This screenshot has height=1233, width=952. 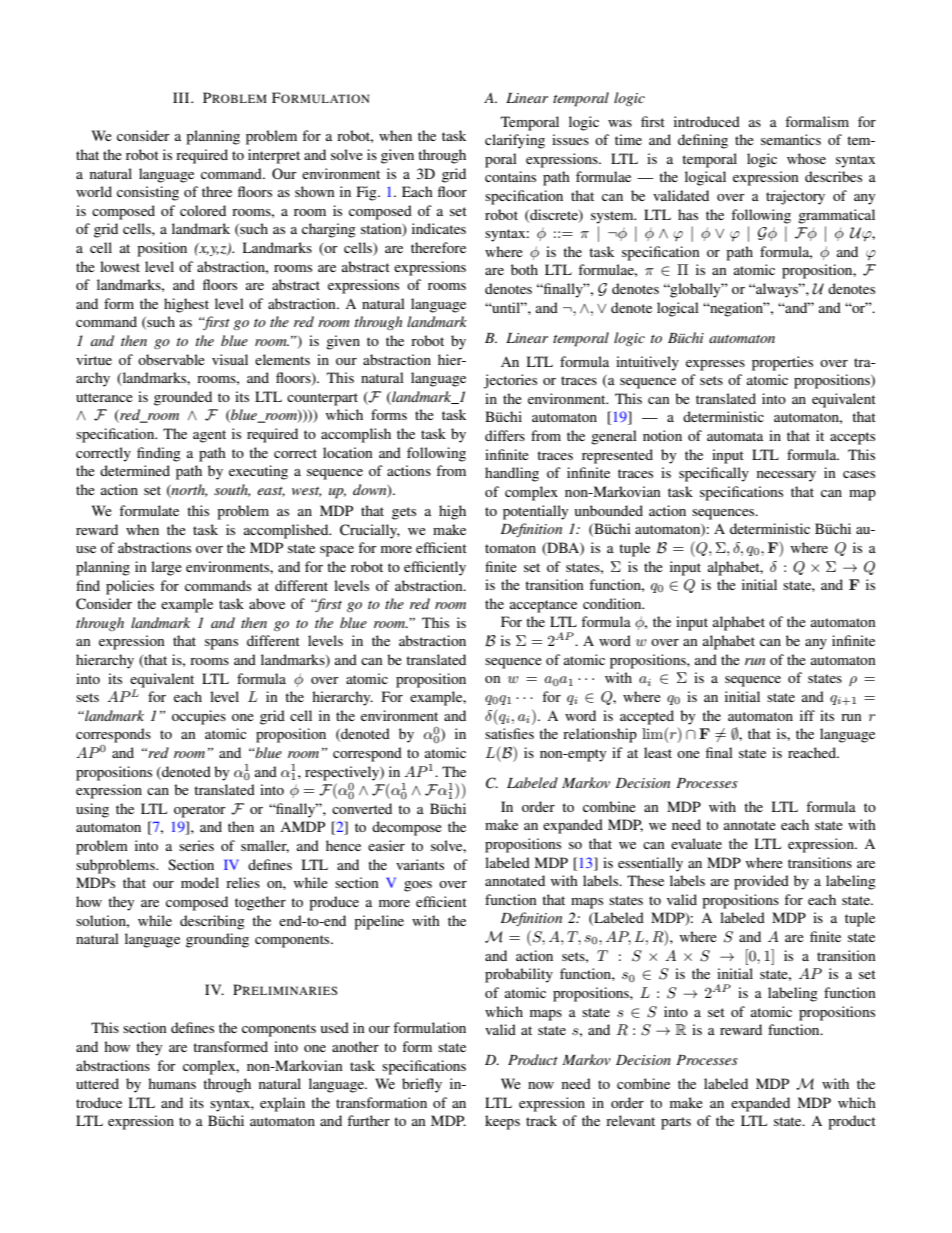 What do you see at coordinates (182, 97) in the screenshot?
I see `III` at bounding box center [182, 97].
